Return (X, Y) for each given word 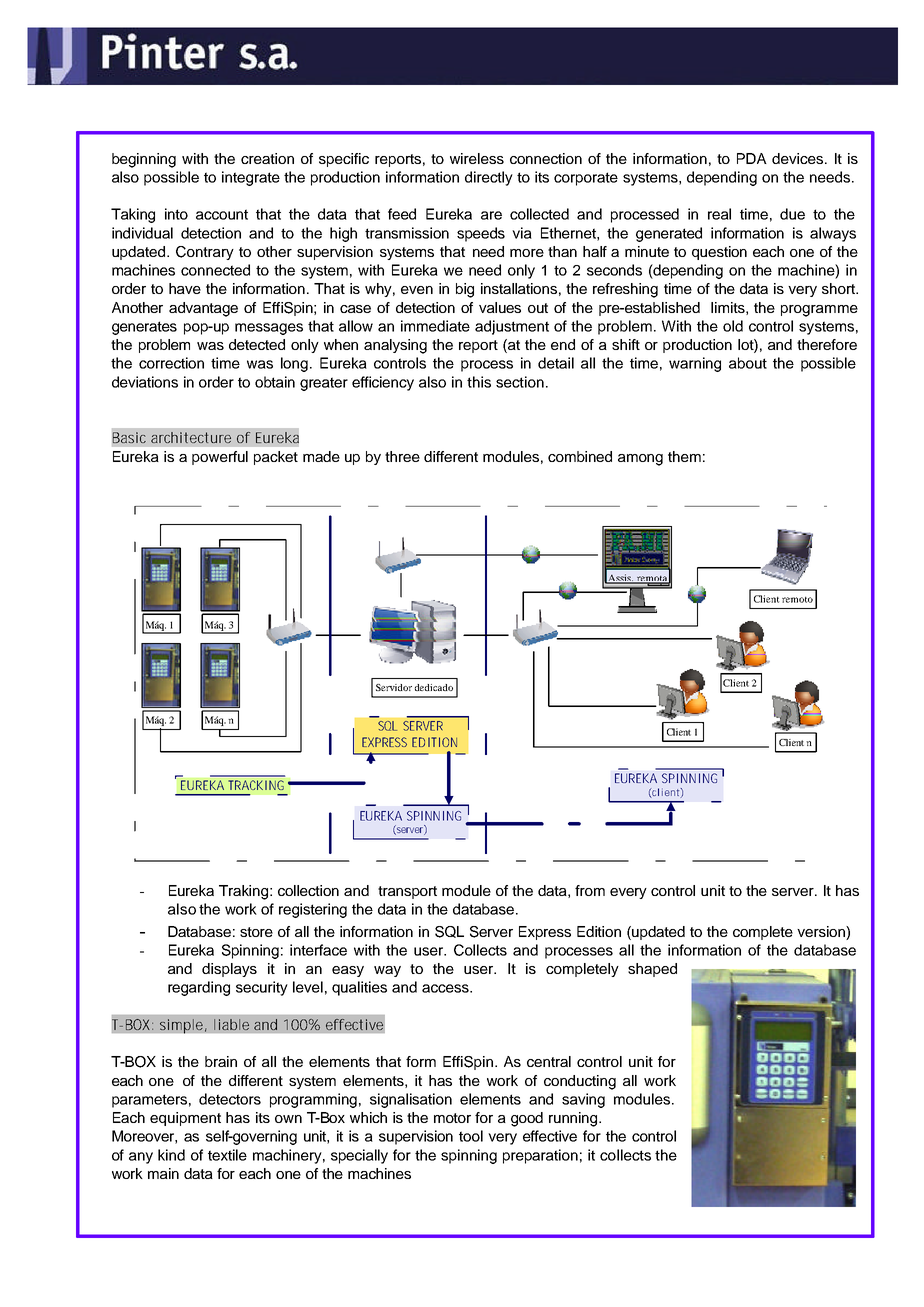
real (719, 214)
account (222, 214)
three (402, 456)
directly (489, 178)
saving (583, 1100)
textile (227, 1155)
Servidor (394, 687)
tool (471, 1136)
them (684, 456)
